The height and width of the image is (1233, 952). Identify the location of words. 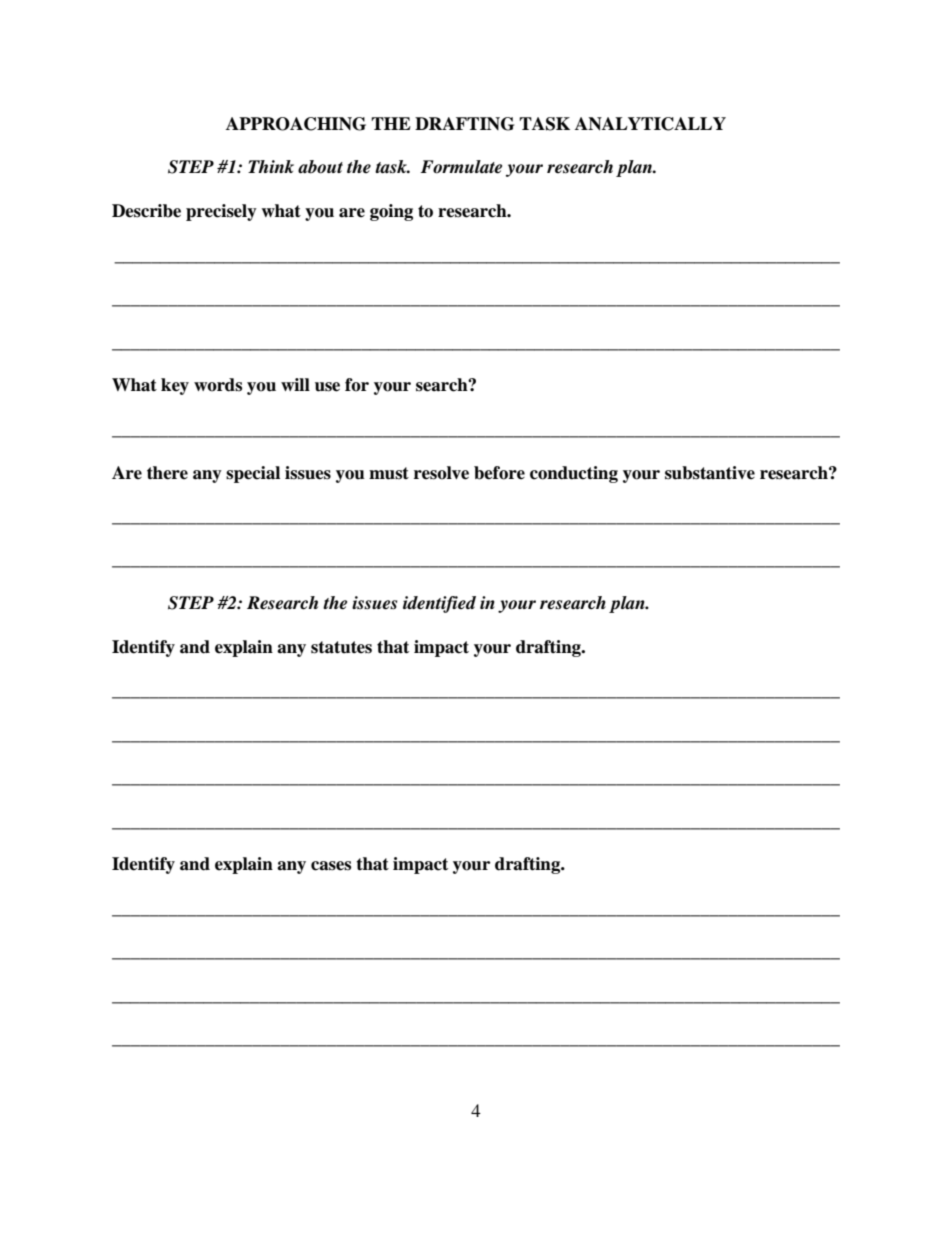
(218, 385).
